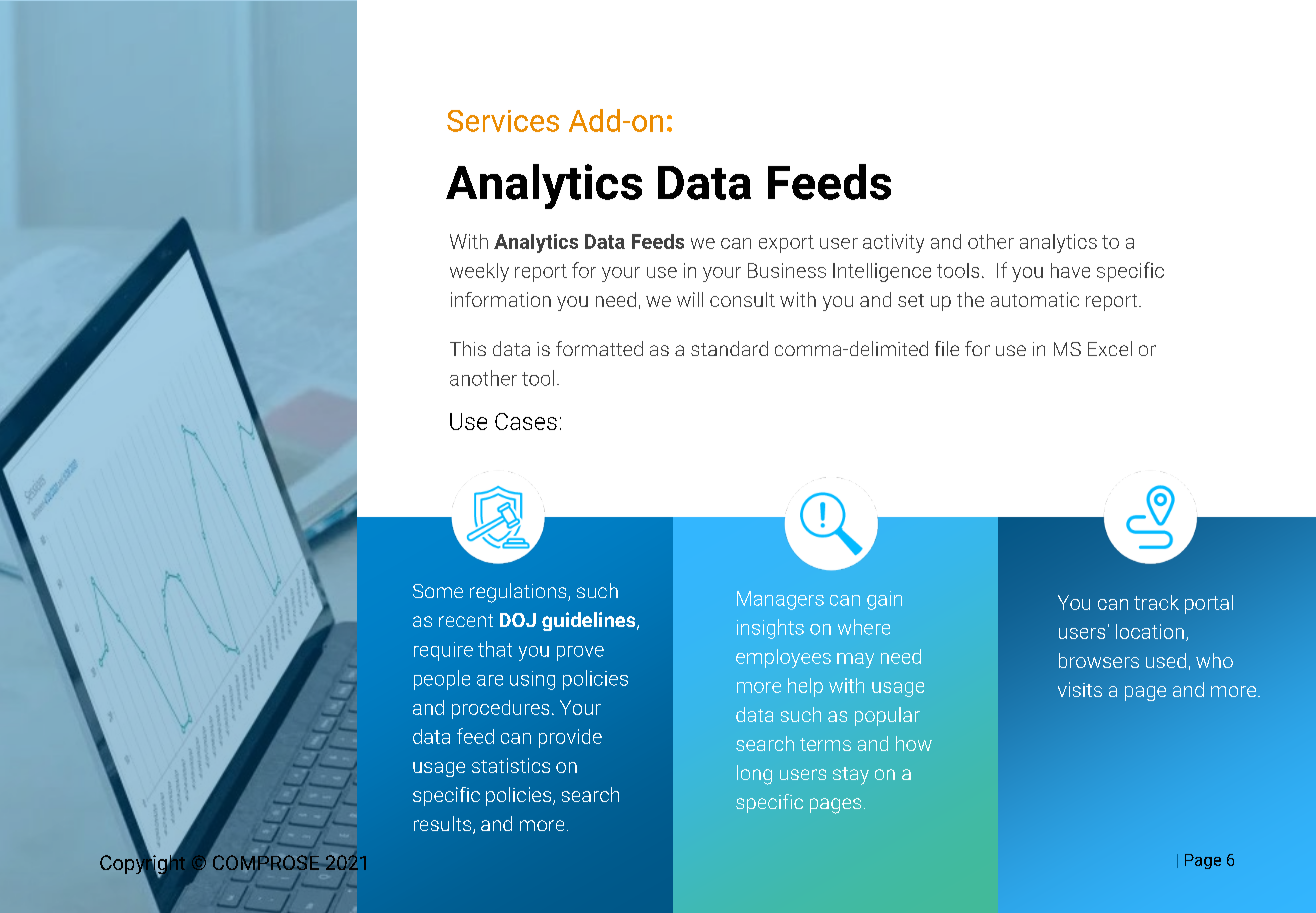  What do you see at coordinates (526, 421) in the screenshot?
I see `Cases` at bounding box center [526, 421].
